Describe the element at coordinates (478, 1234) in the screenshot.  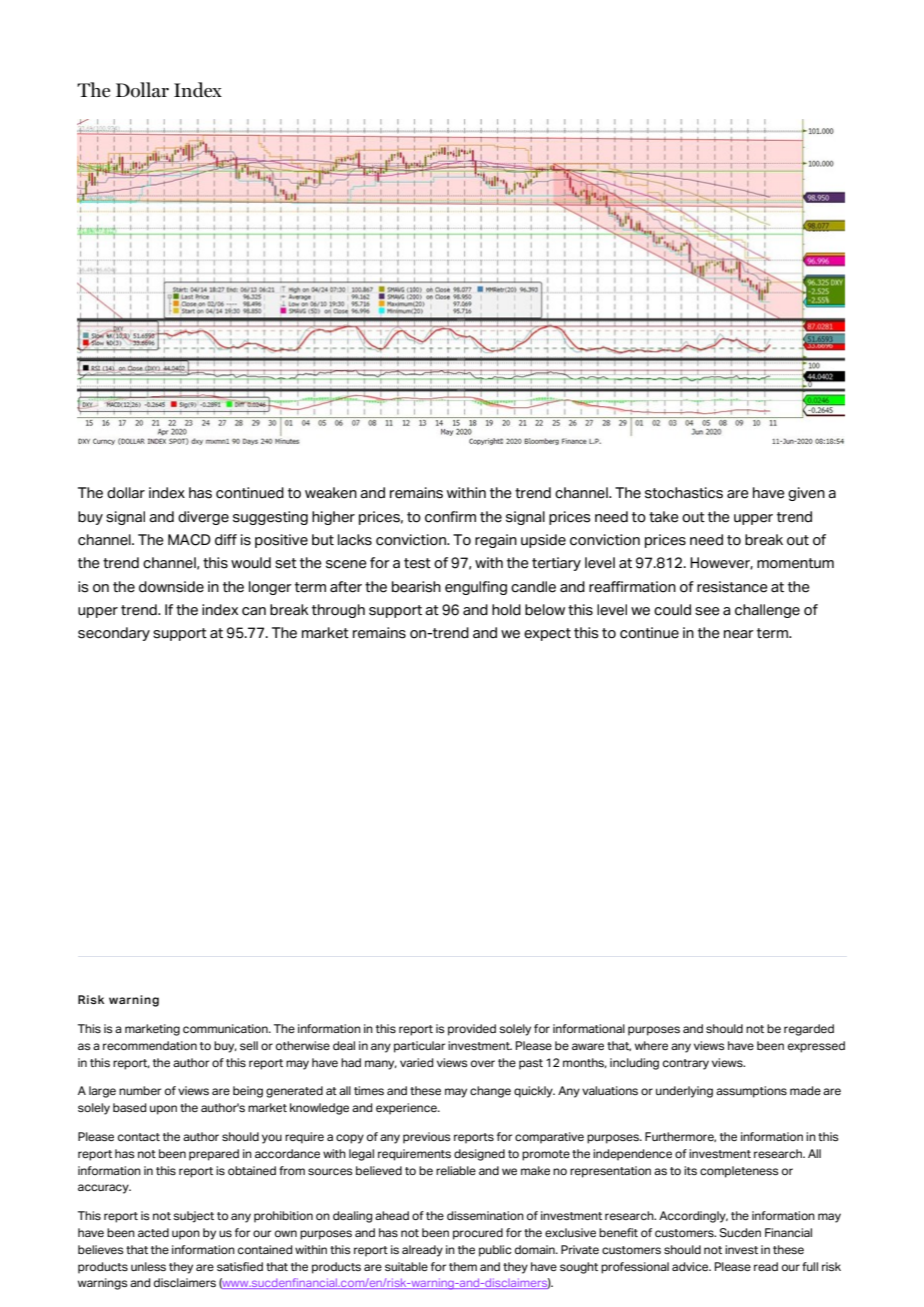
I see `procured` at that location.
